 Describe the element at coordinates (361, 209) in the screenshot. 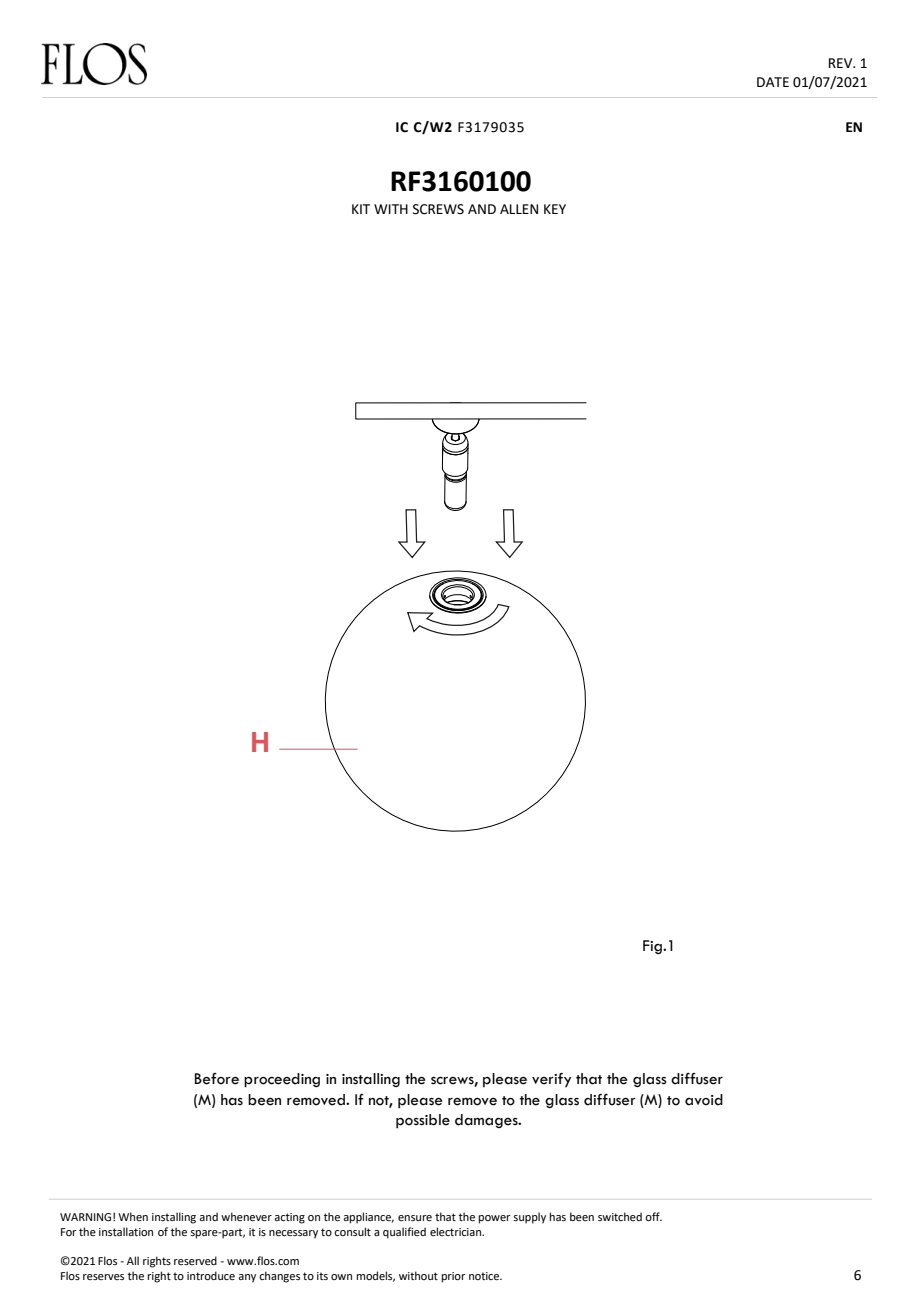

I see `KIT` at that location.
